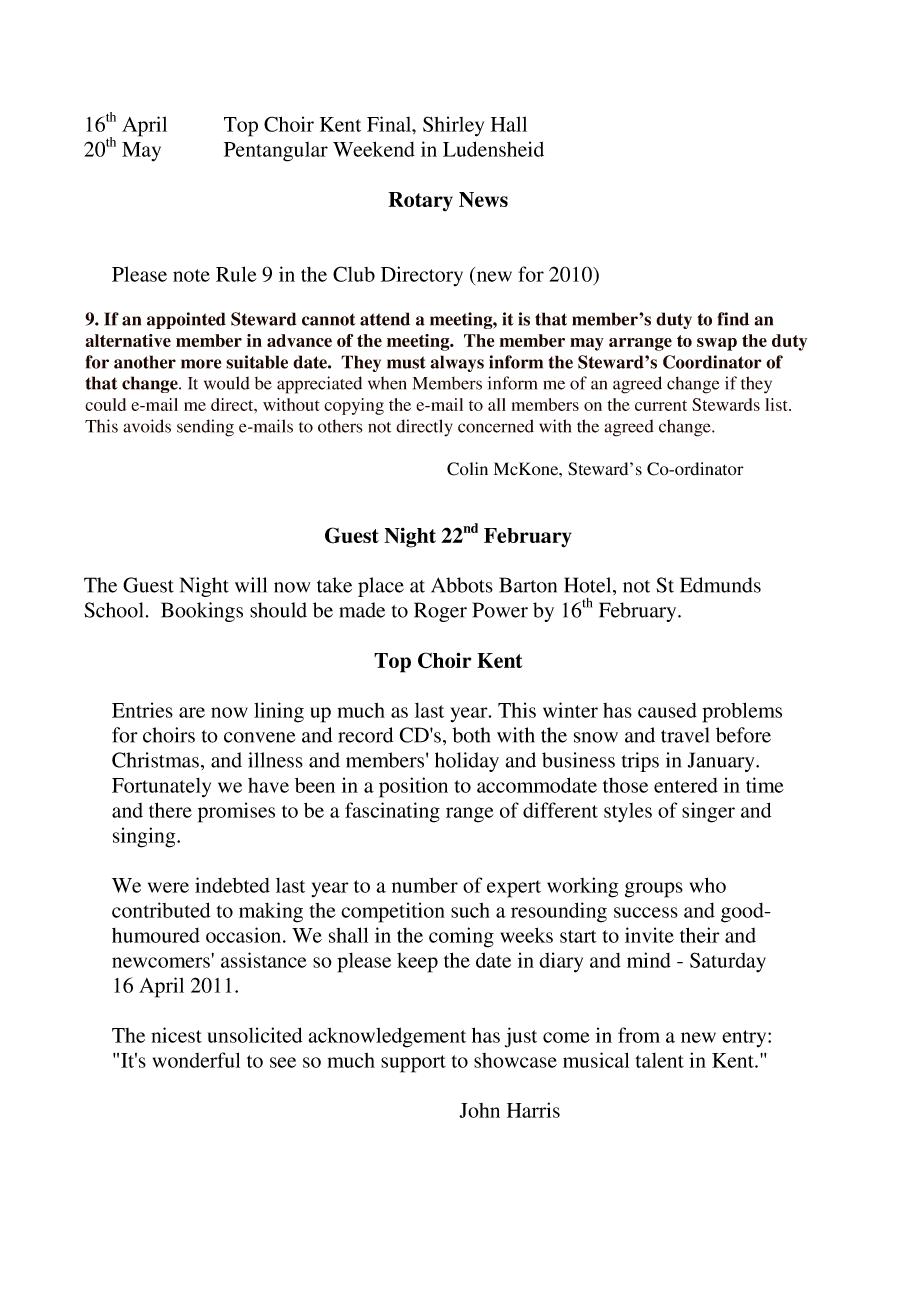 This screenshot has width=924, height=1308. Describe the element at coordinates (483, 199) in the screenshot. I see `News` at that location.
